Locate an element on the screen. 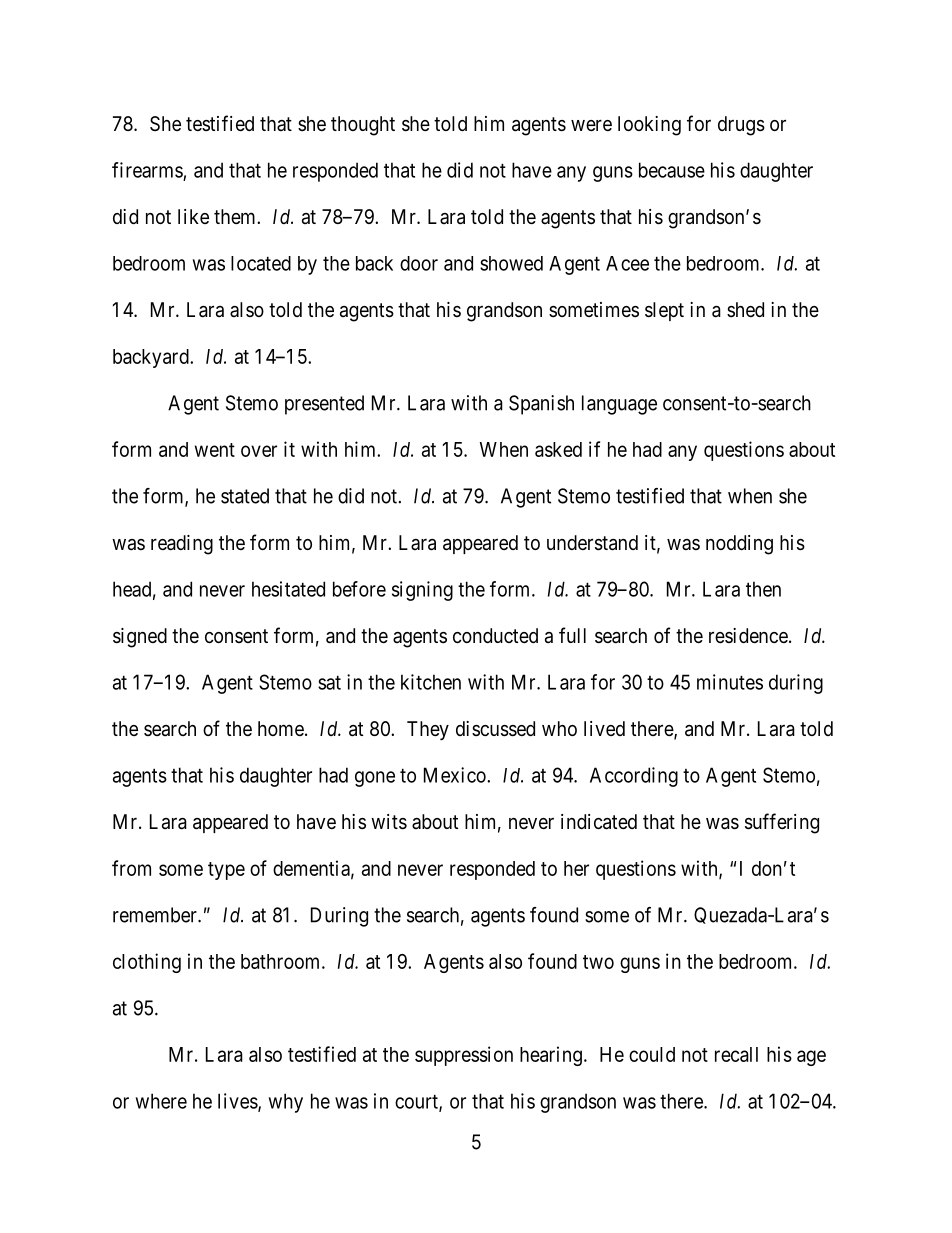 Image resolution: width=952 pixels, height=1233 pixels. language is located at coordinates (619, 405).
